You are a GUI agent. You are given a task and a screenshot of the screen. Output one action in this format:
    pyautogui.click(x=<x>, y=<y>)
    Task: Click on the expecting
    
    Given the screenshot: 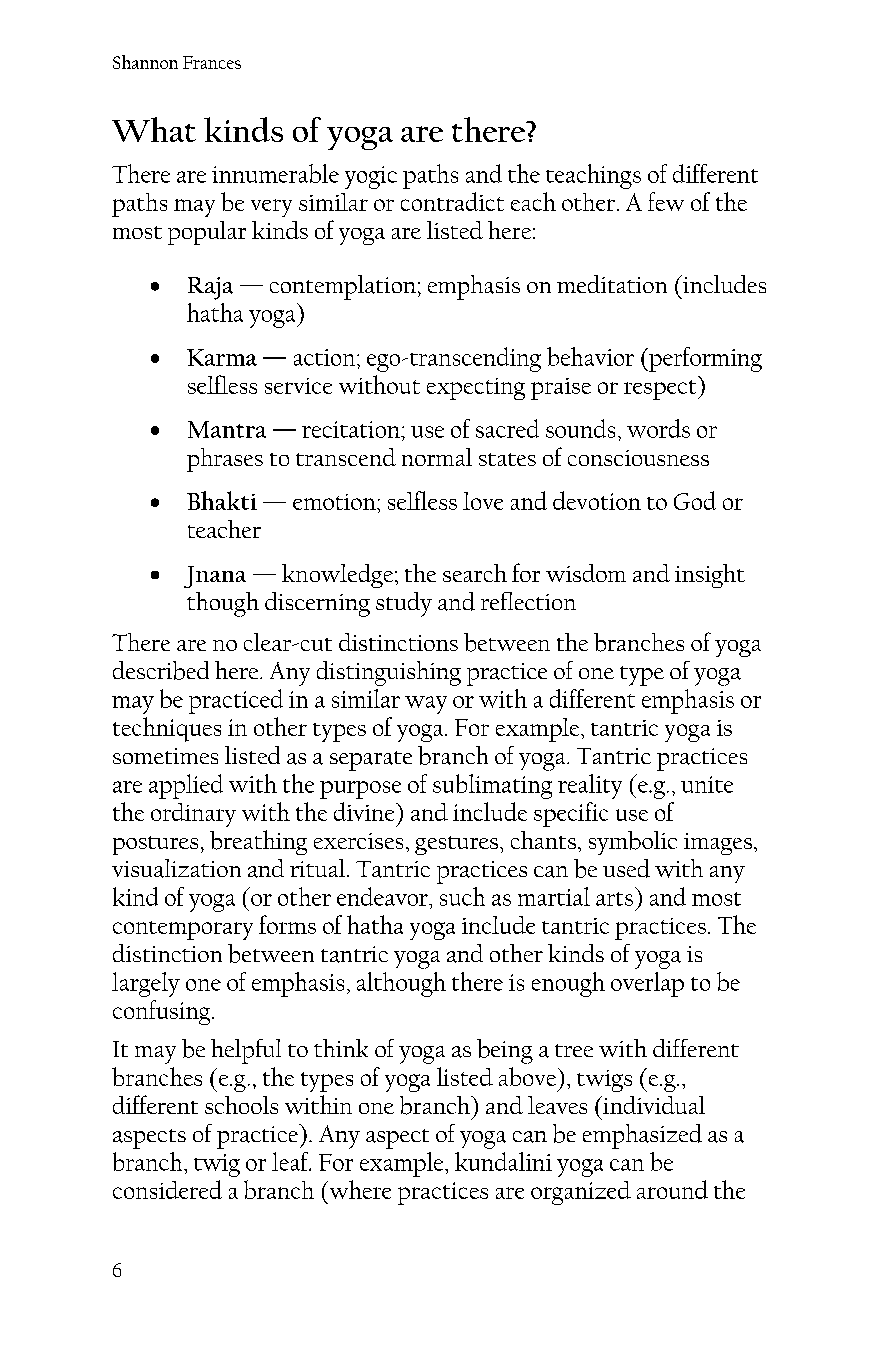 What is the action you would take?
    pyautogui.click(x=476, y=389)
